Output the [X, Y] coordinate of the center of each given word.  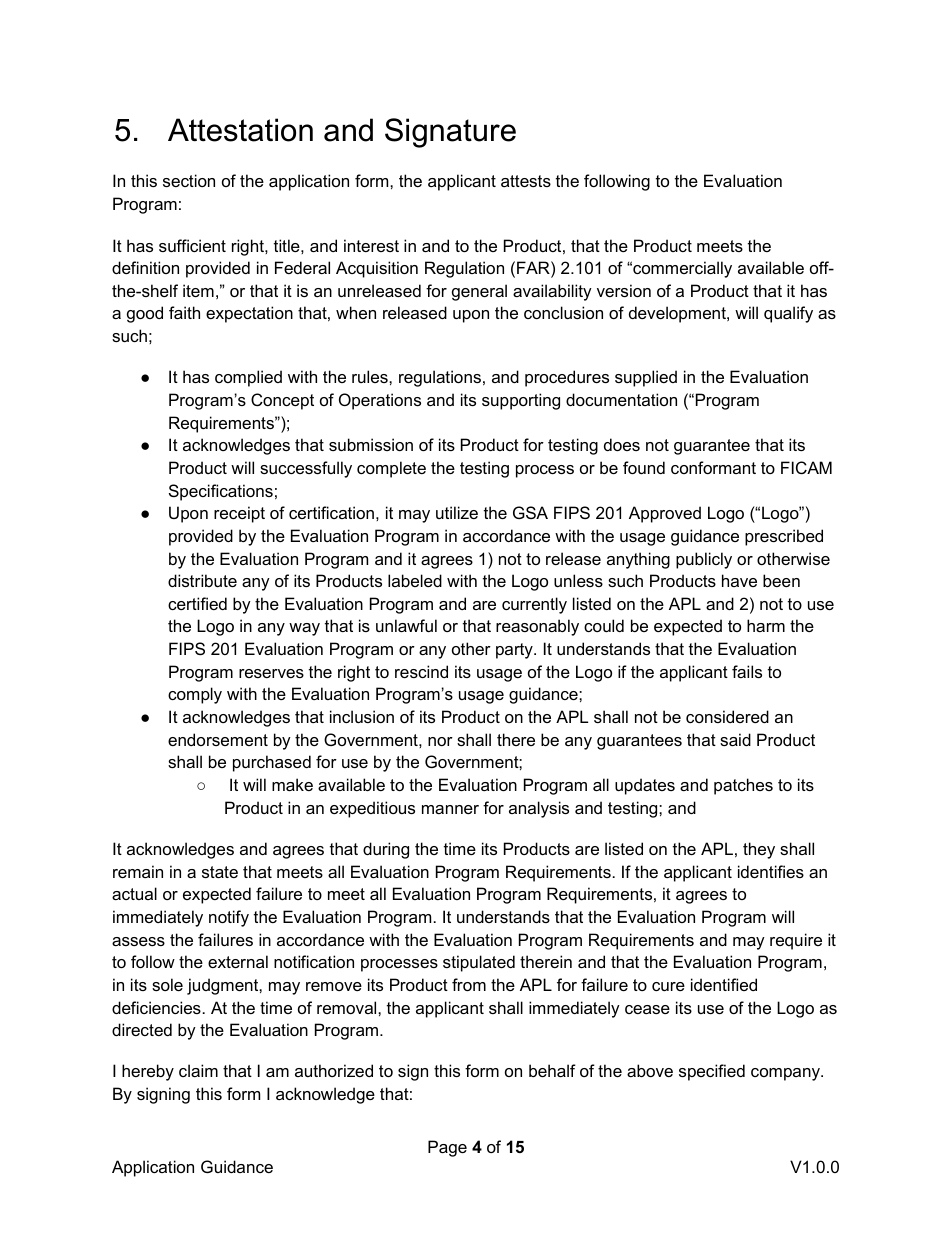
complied [248, 378]
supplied [646, 378]
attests [526, 181]
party [515, 651]
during [386, 850]
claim [198, 1070]
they [759, 850]
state [220, 872]
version [624, 290]
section [189, 180]
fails [747, 671]
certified [197, 603]
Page [447, 1148]
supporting [521, 401]
